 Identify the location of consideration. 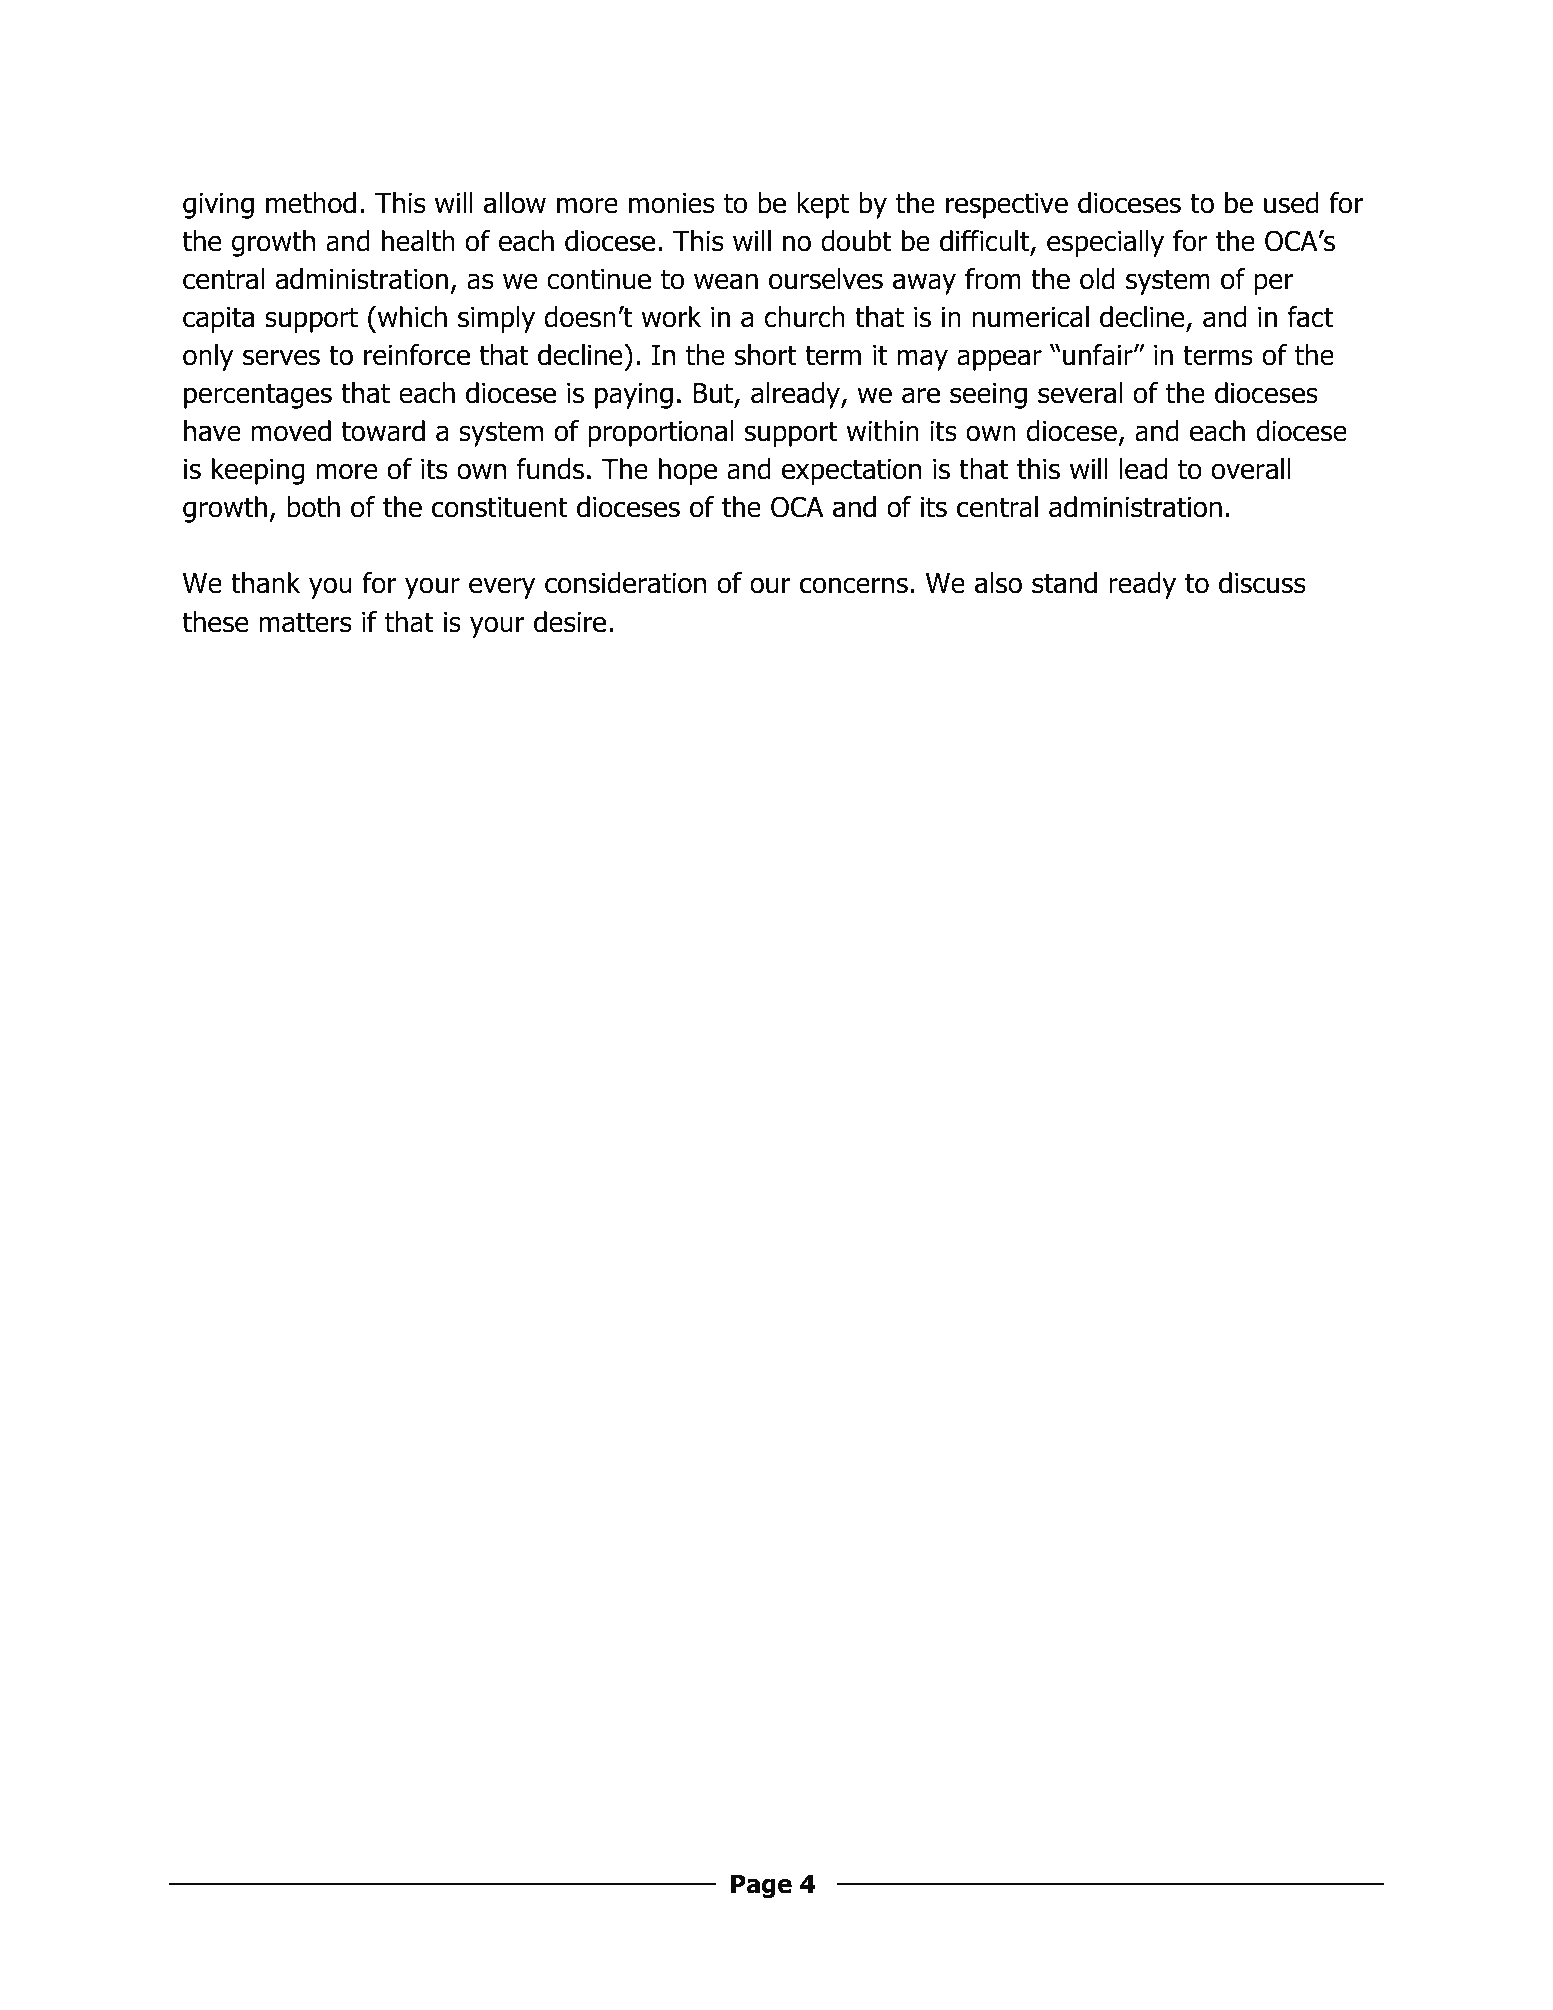
(625, 583).
